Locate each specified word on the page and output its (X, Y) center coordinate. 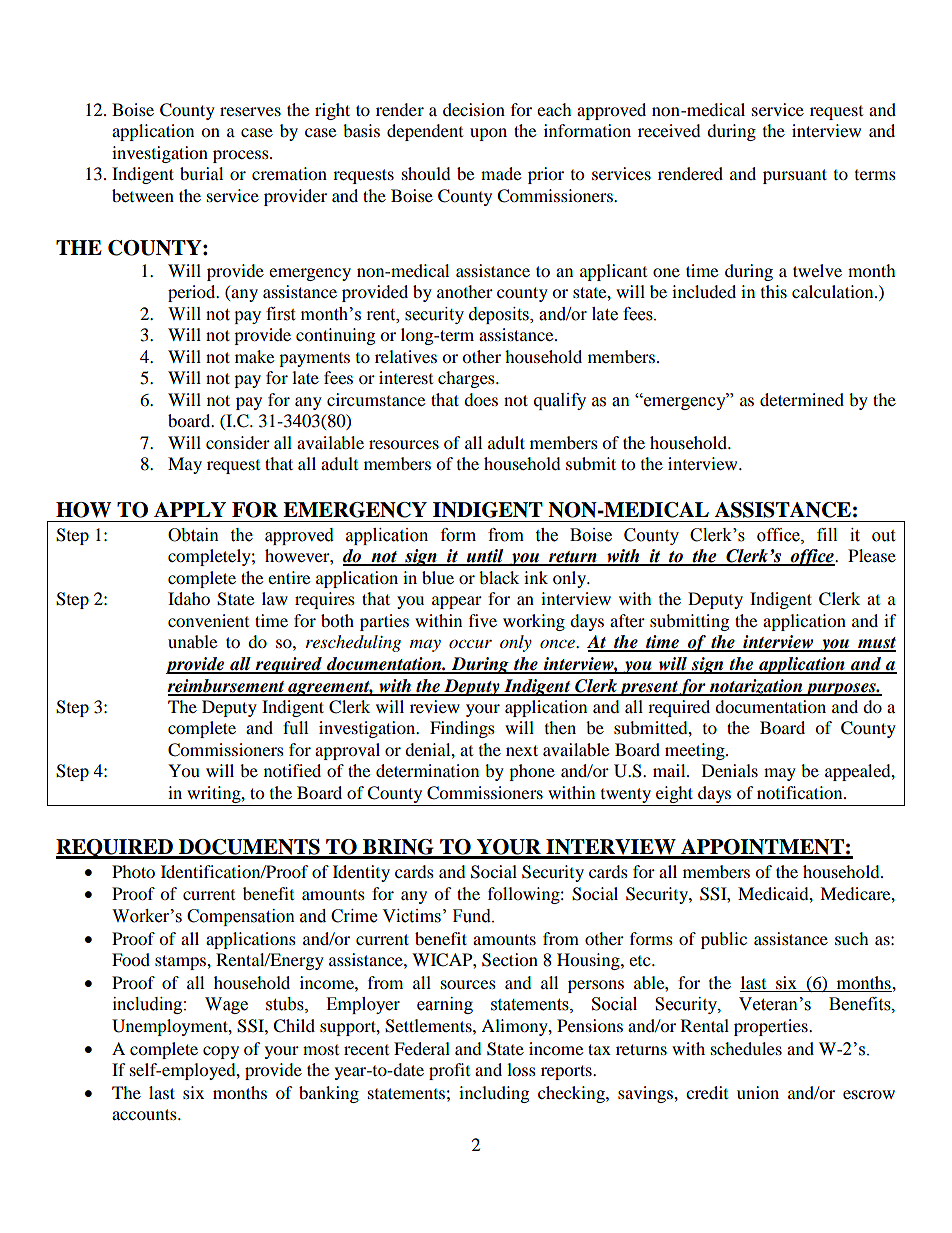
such (852, 938)
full (295, 727)
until (485, 557)
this (774, 291)
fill (827, 534)
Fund (473, 916)
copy (221, 1052)
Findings (462, 729)
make (254, 356)
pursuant (795, 176)
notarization (756, 687)
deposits (500, 315)
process (242, 156)
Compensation (241, 917)
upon (488, 134)
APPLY (190, 509)
